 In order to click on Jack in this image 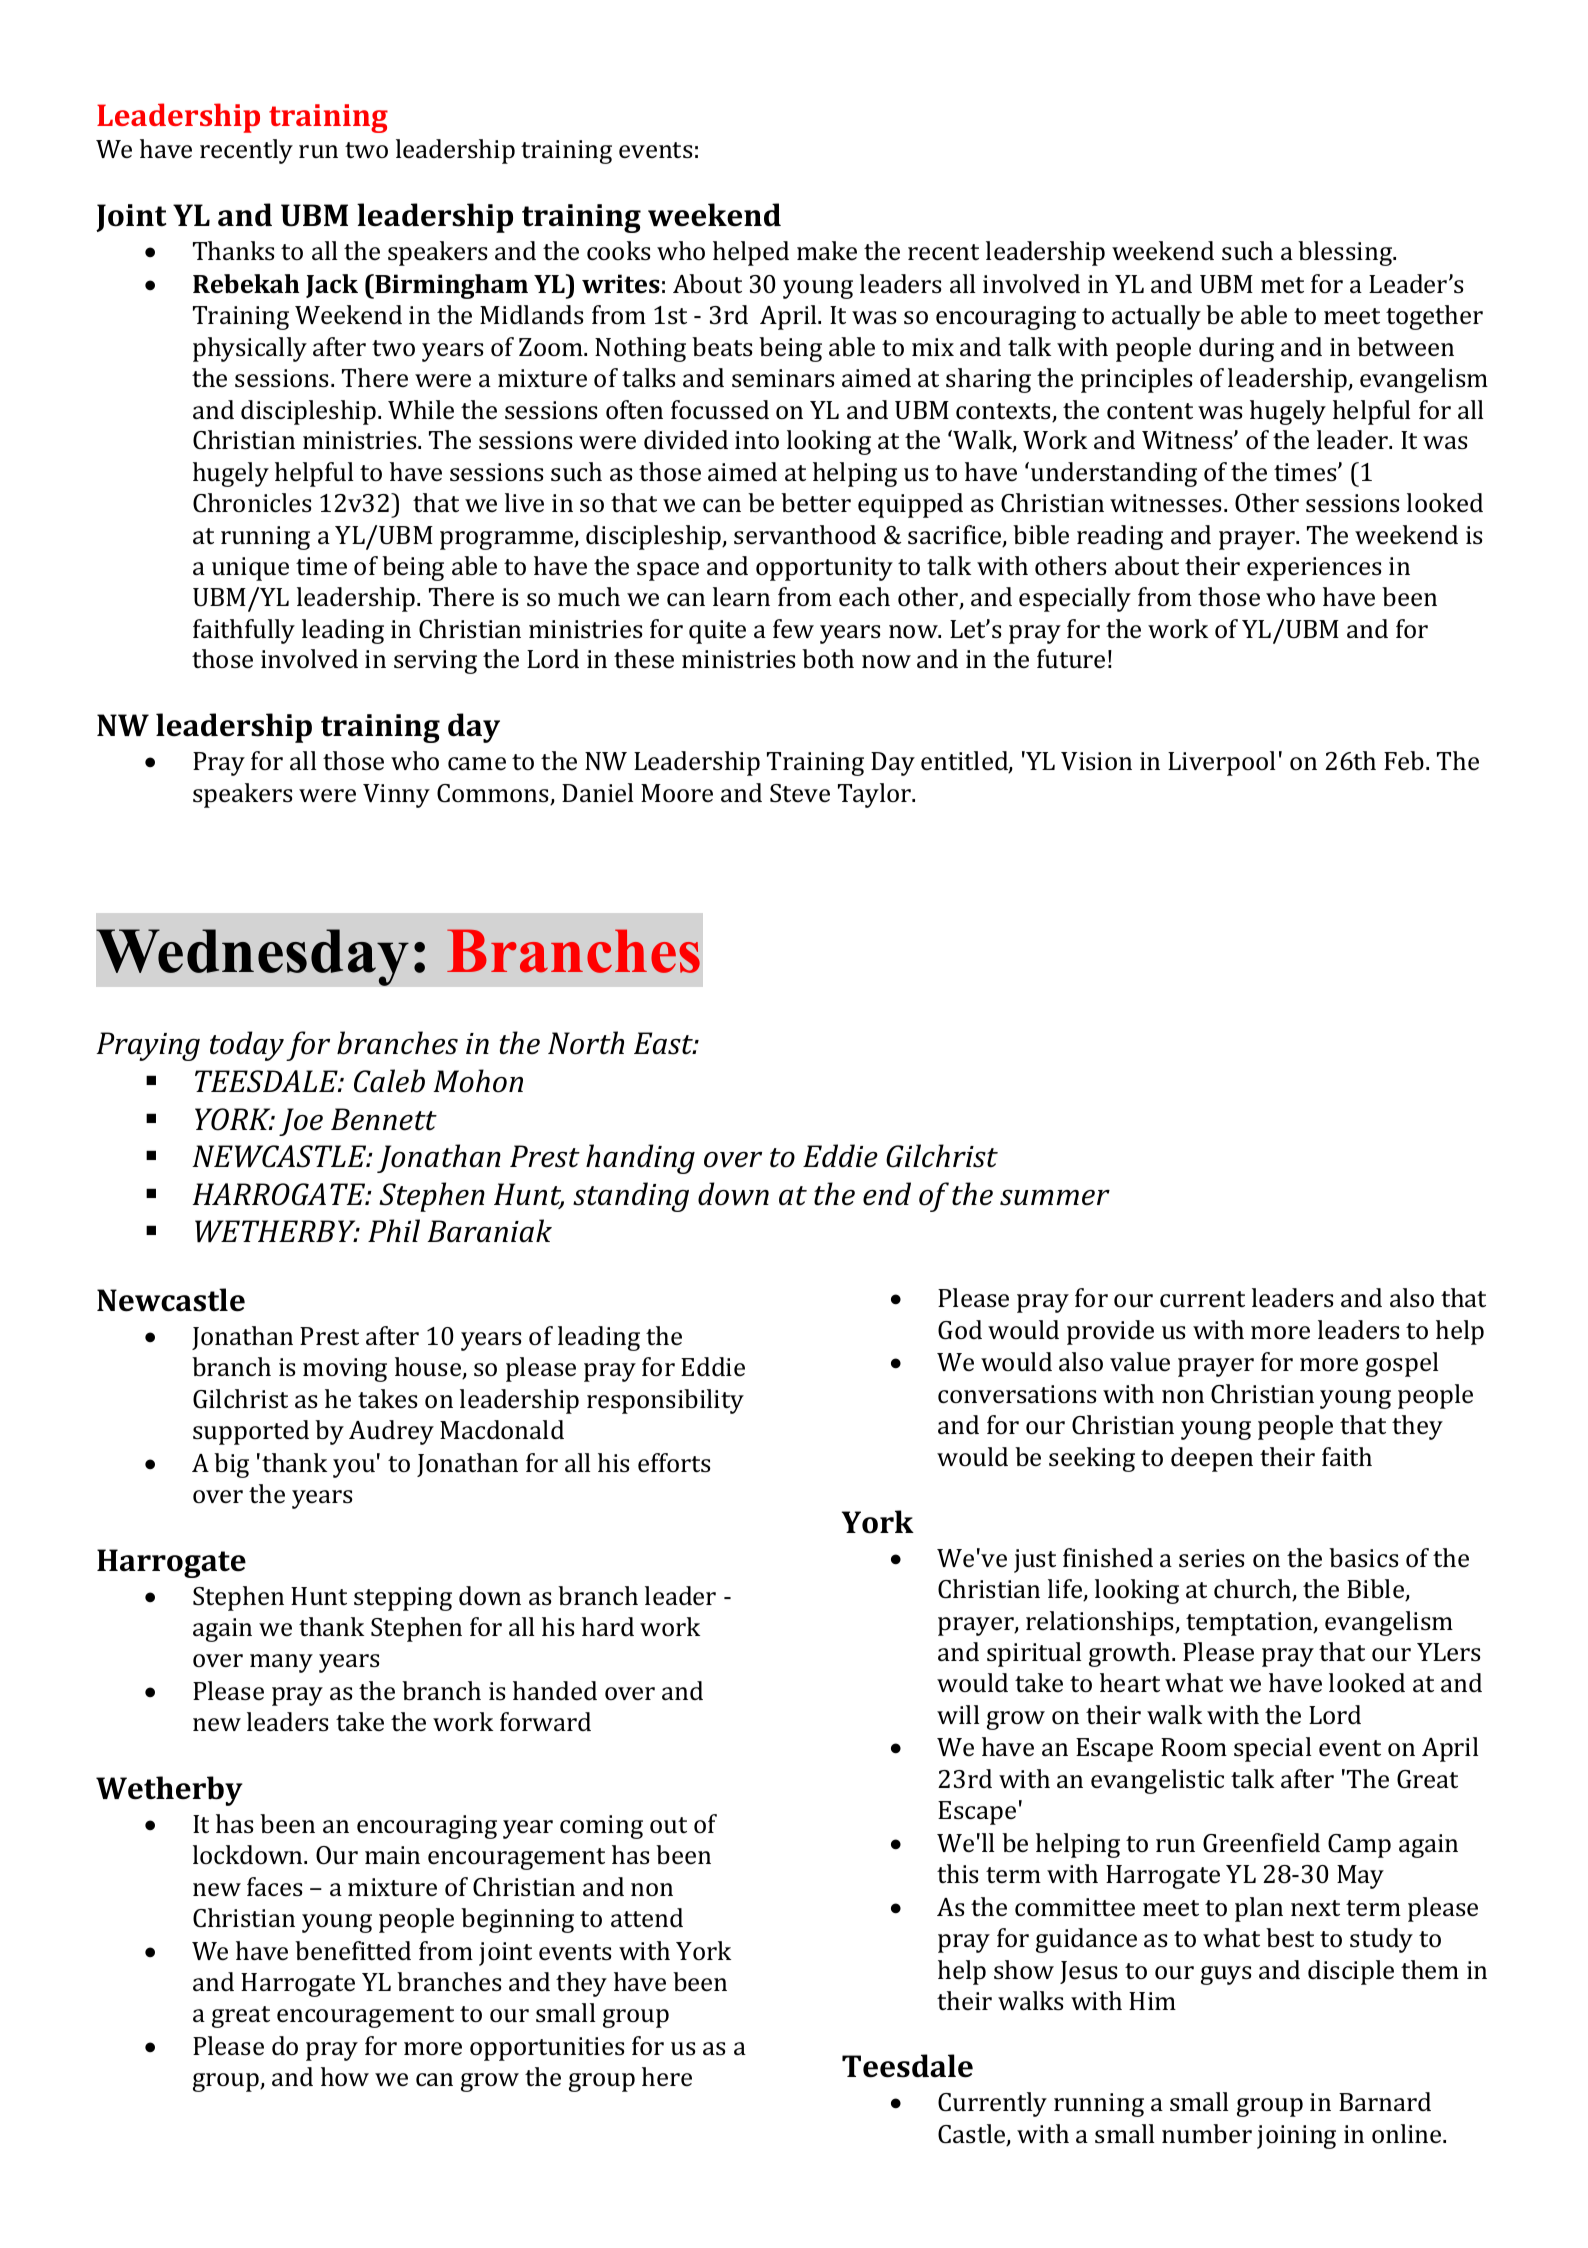, I will do `click(332, 286)`.
